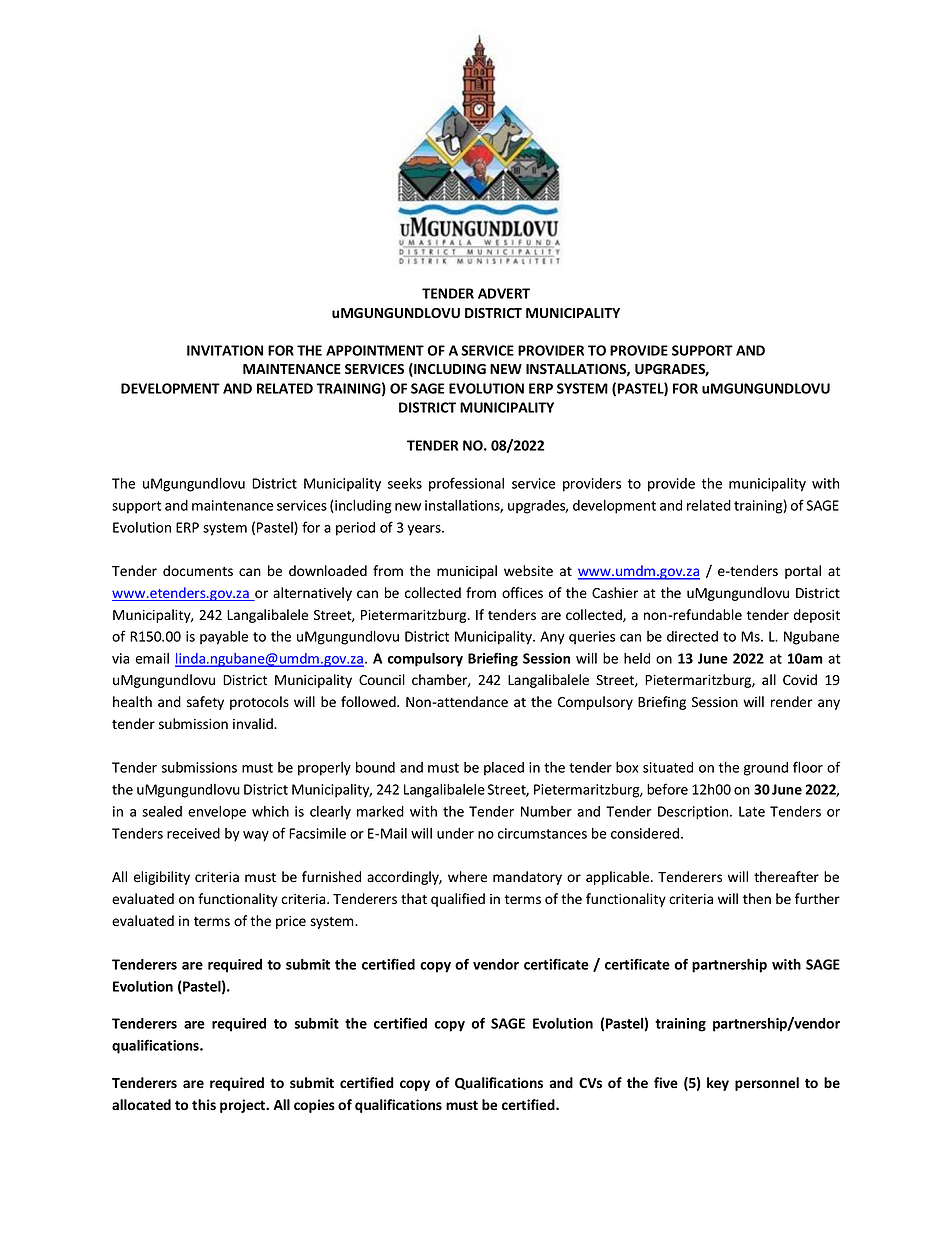  What do you see at coordinates (694, 813) in the document?
I see `Description` at bounding box center [694, 813].
